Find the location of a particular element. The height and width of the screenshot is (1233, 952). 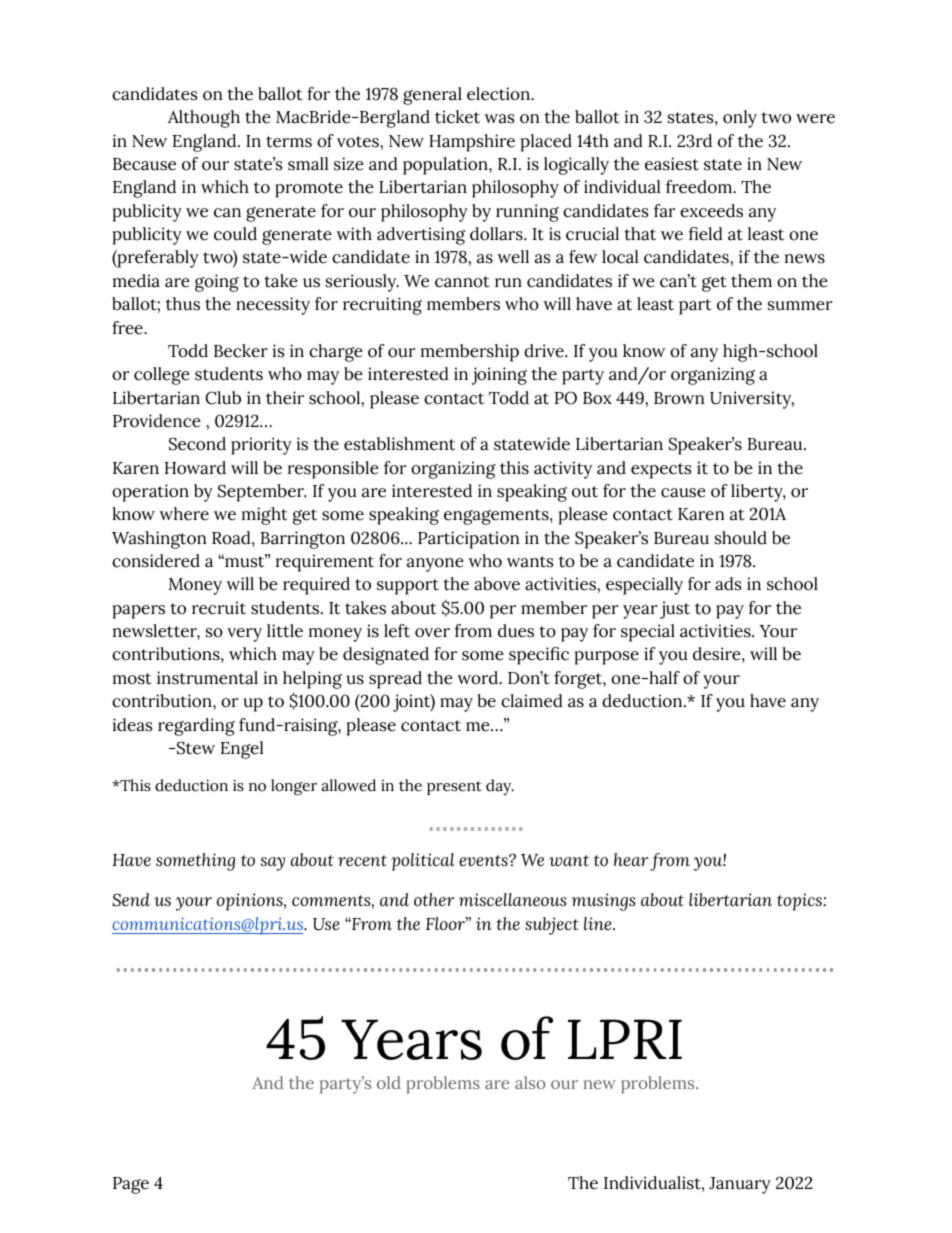

joining is located at coordinates (499, 376).
